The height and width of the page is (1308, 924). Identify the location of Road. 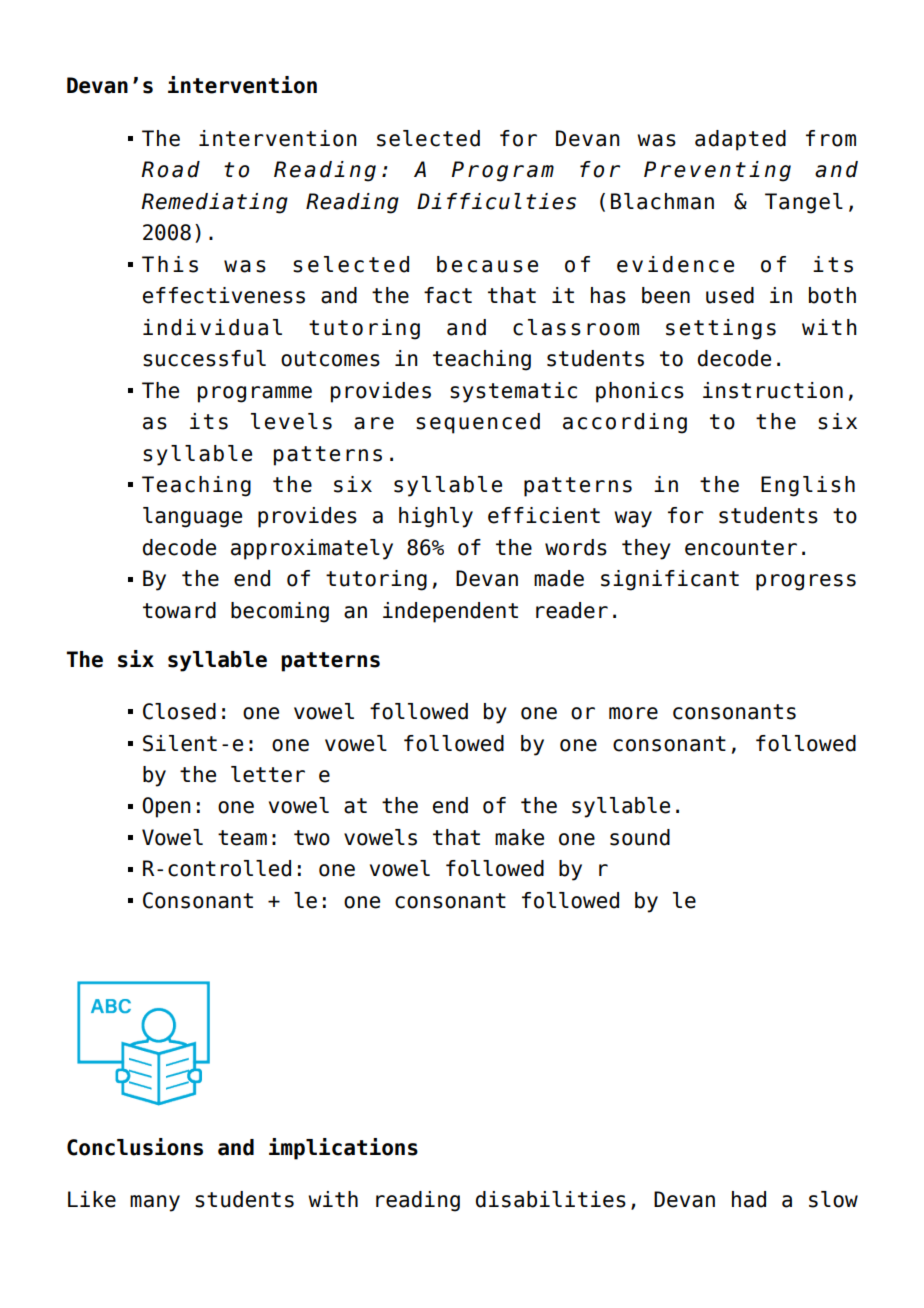
(170, 169).
